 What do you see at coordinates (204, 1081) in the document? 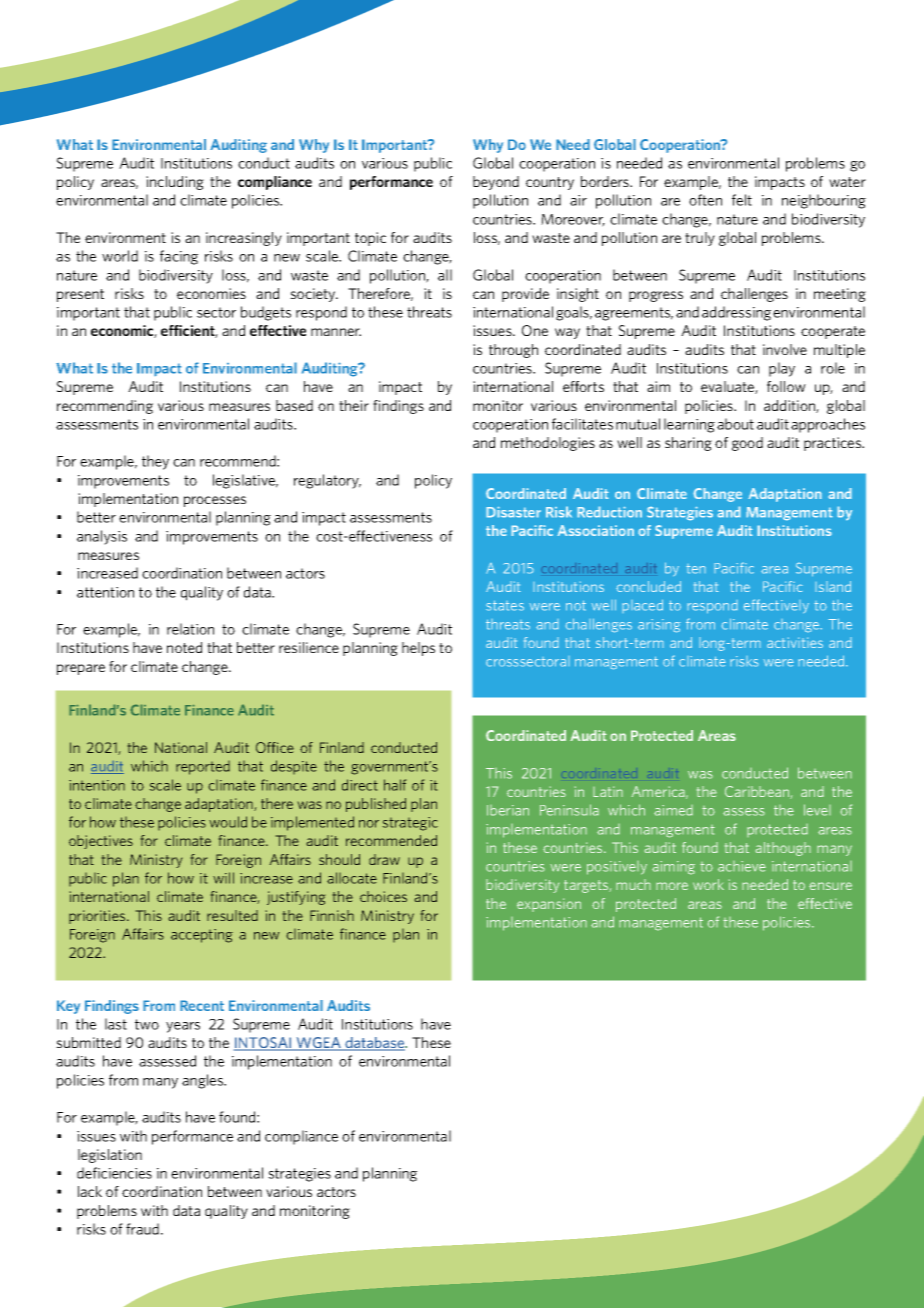
I see `angles` at bounding box center [204, 1081].
